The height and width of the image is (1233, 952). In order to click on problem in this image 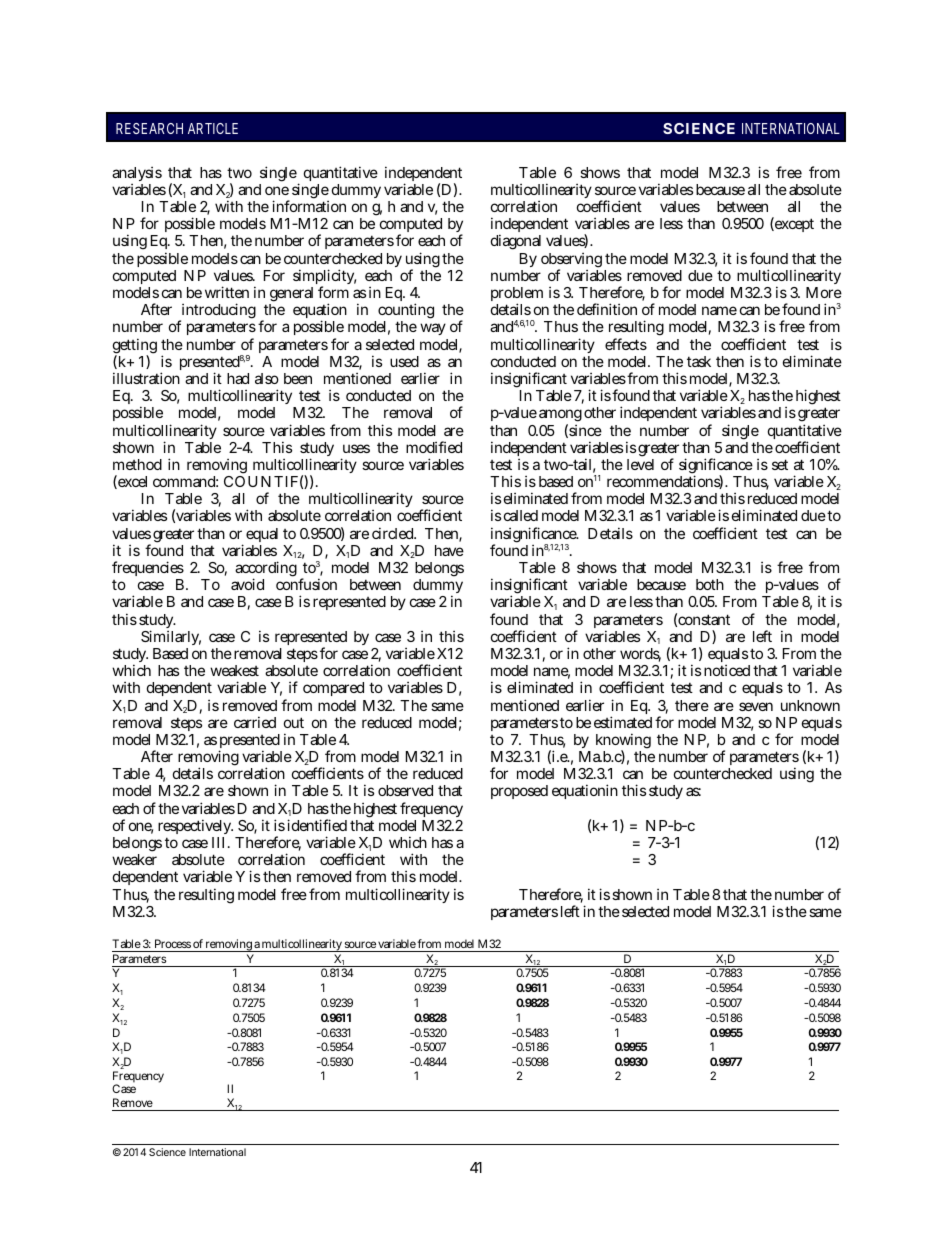, I will do `click(517, 296)`.
